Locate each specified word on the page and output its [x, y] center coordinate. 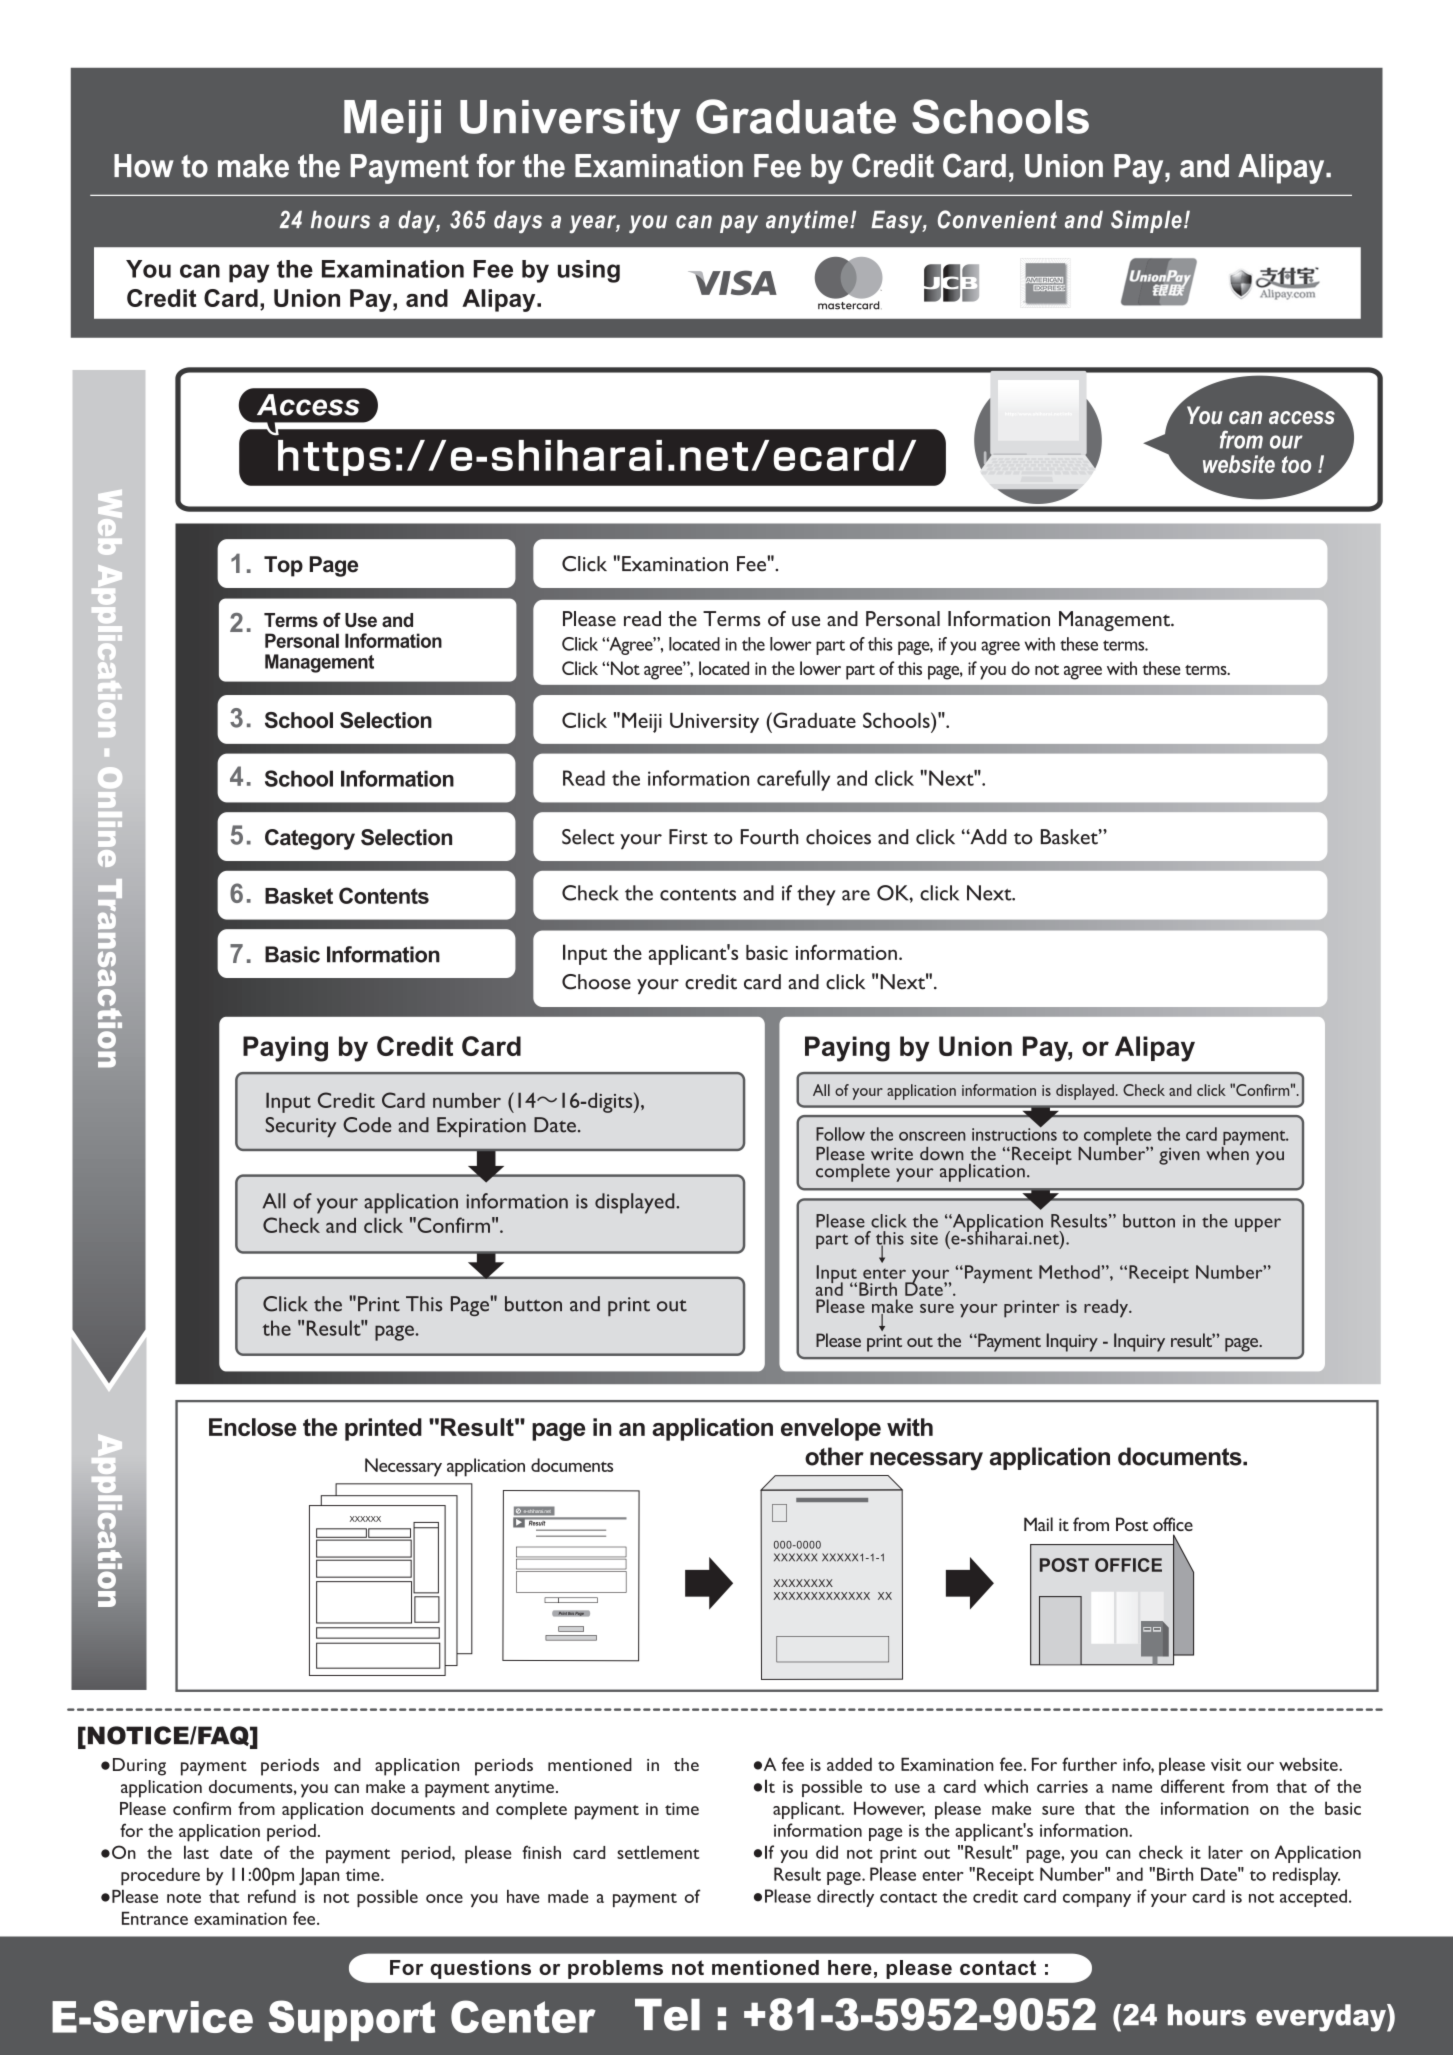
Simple [1146, 221]
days [518, 221]
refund [272, 1896]
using [589, 271]
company [1097, 1900]
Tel [667, 2014]
